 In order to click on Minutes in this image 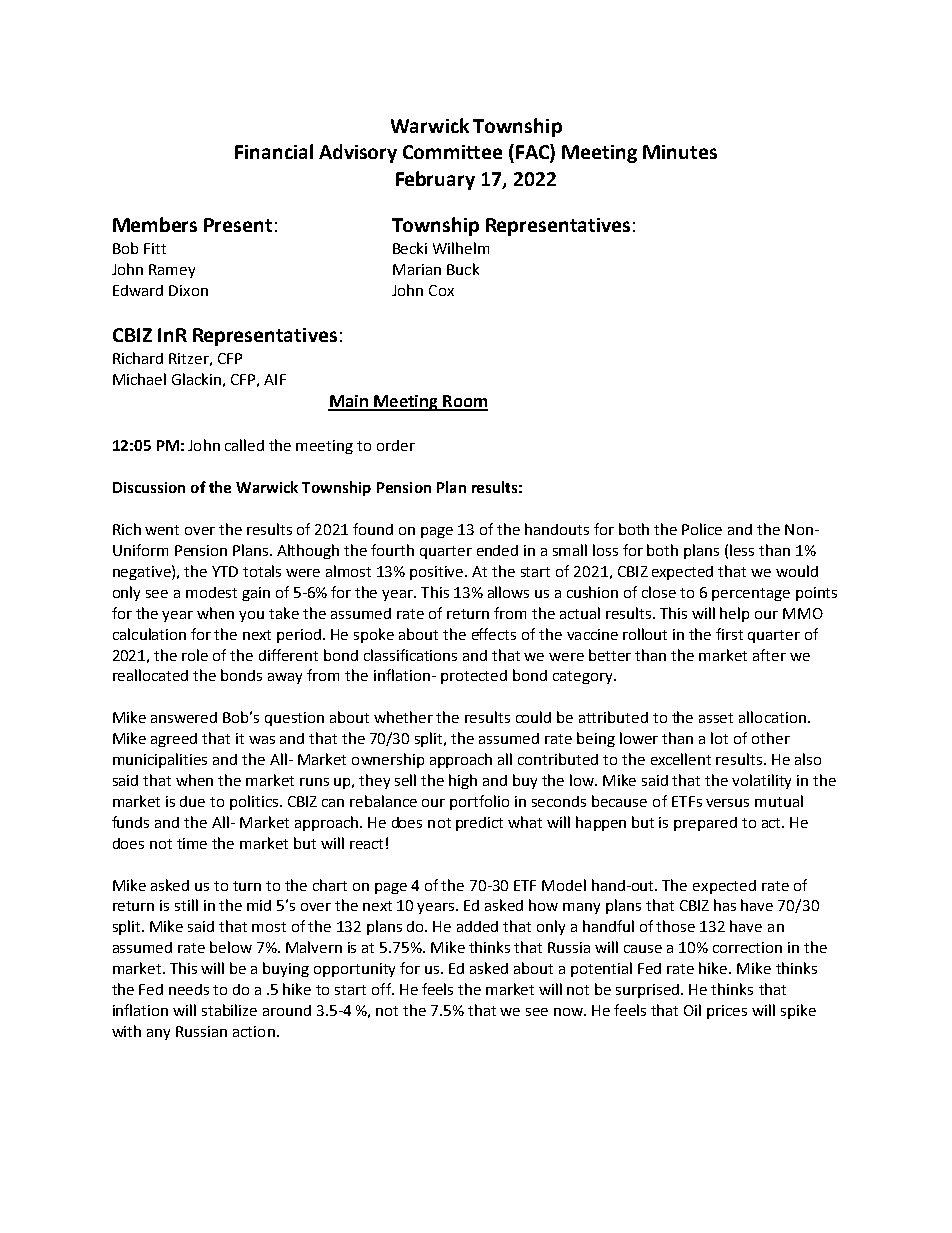, I will do `click(680, 152)`.
